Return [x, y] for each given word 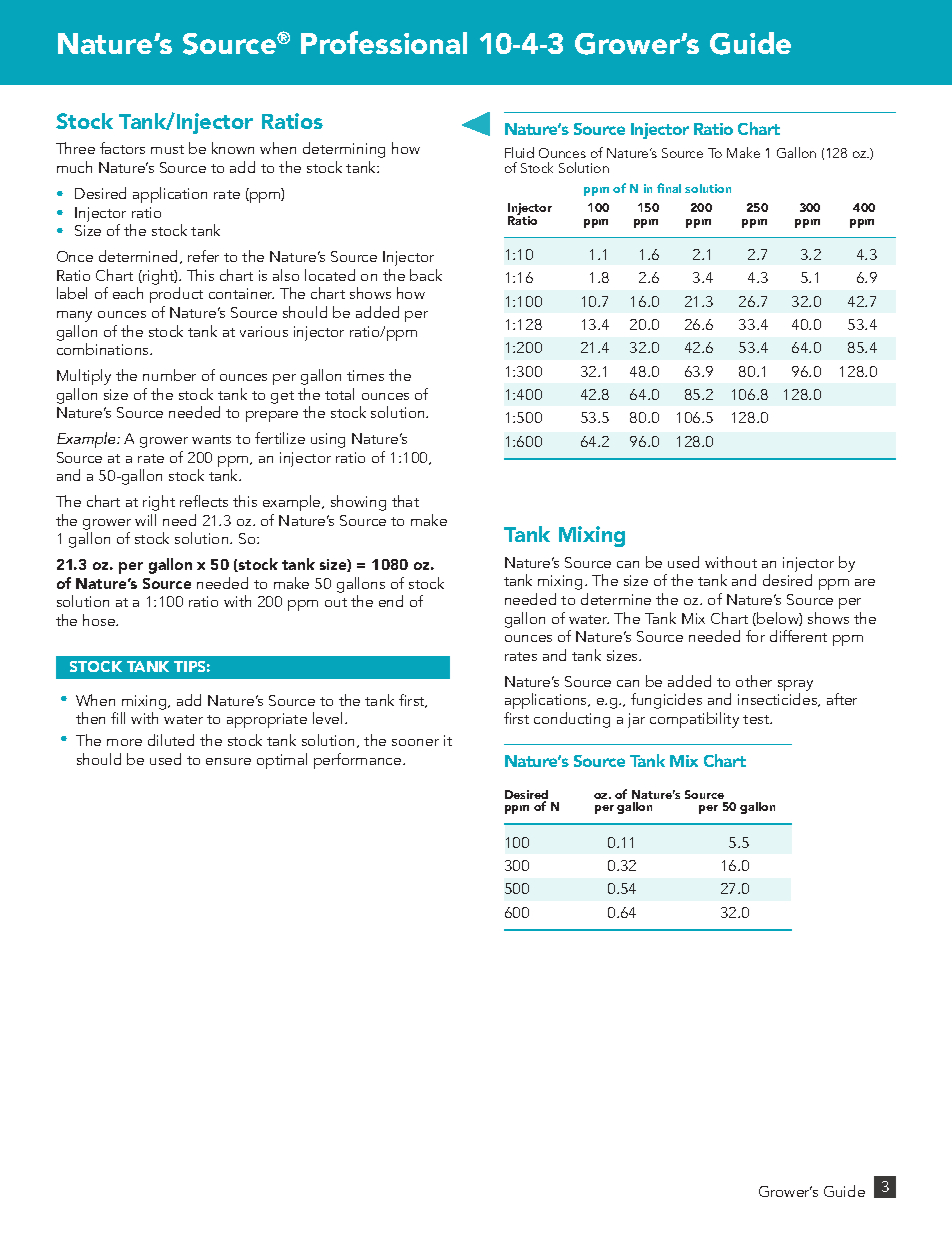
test [757, 719]
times [365, 375]
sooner [415, 742]
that [405, 501]
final [669, 188]
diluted [171, 740]
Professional [384, 42]
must [167, 149]
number [169, 375]
